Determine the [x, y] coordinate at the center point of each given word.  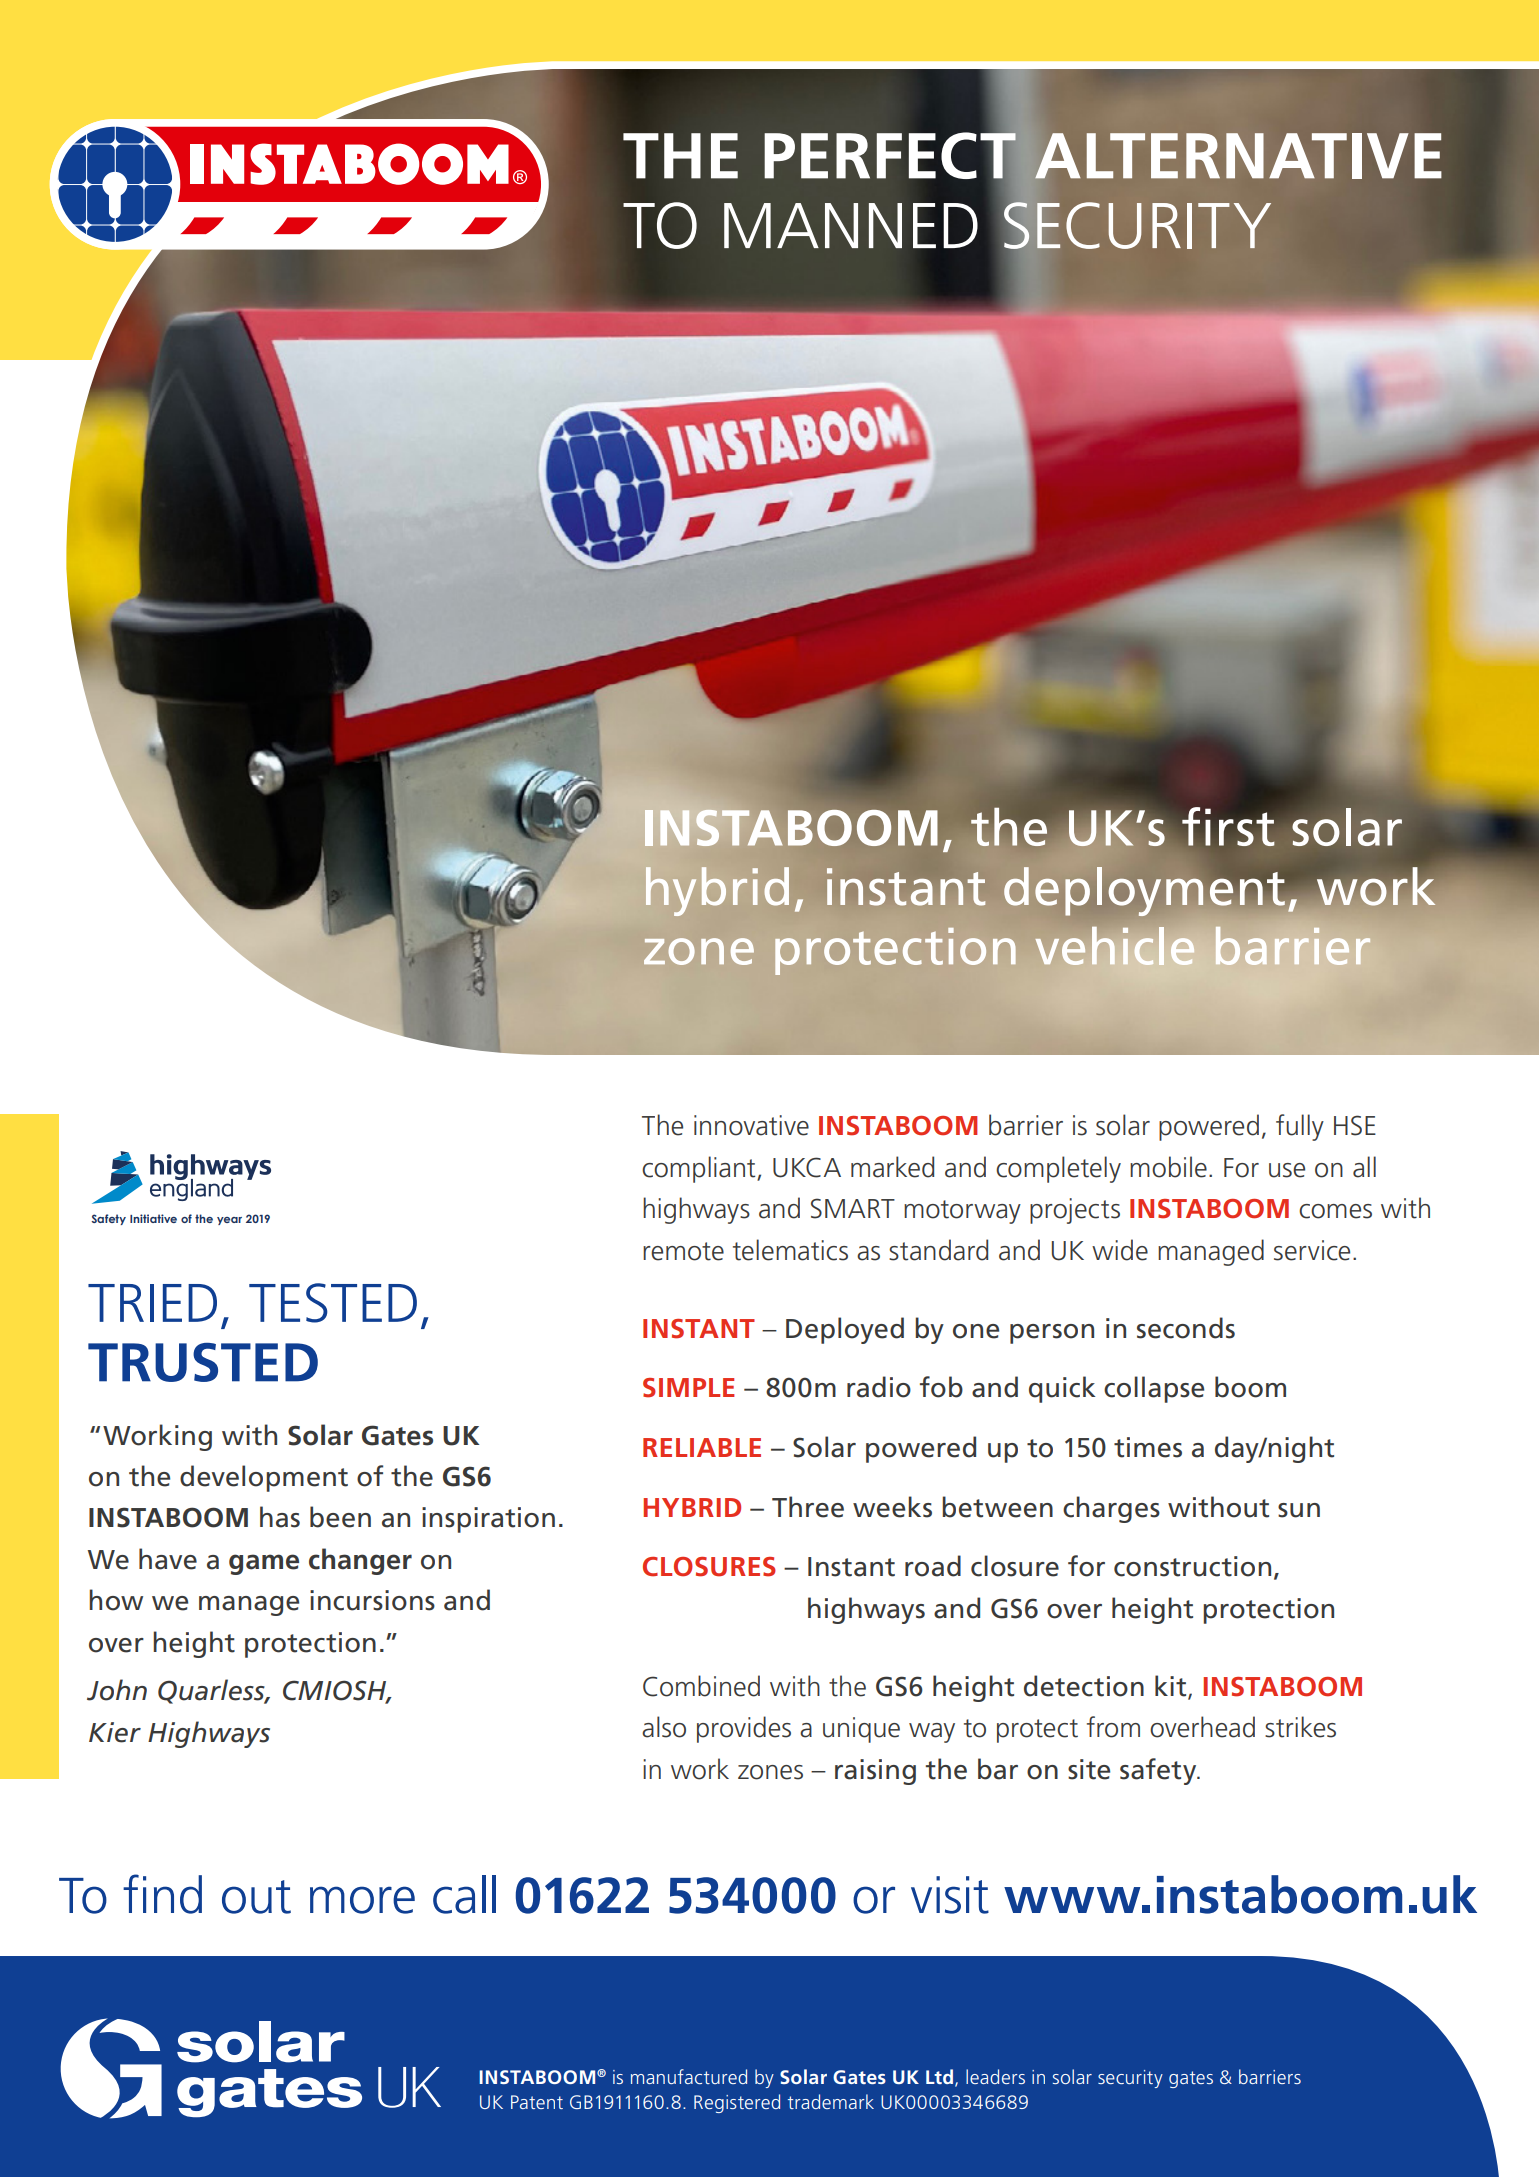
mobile [1168, 1167]
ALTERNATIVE [1238, 156]
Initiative [153, 1218]
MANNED [851, 225]
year [229, 1221]
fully [1300, 1127]
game [264, 1564]
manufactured [689, 2076]
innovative [751, 1125]
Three [808, 1507]
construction [1192, 1566]
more [362, 1900]
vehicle [1115, 946]
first [1228, 827]
